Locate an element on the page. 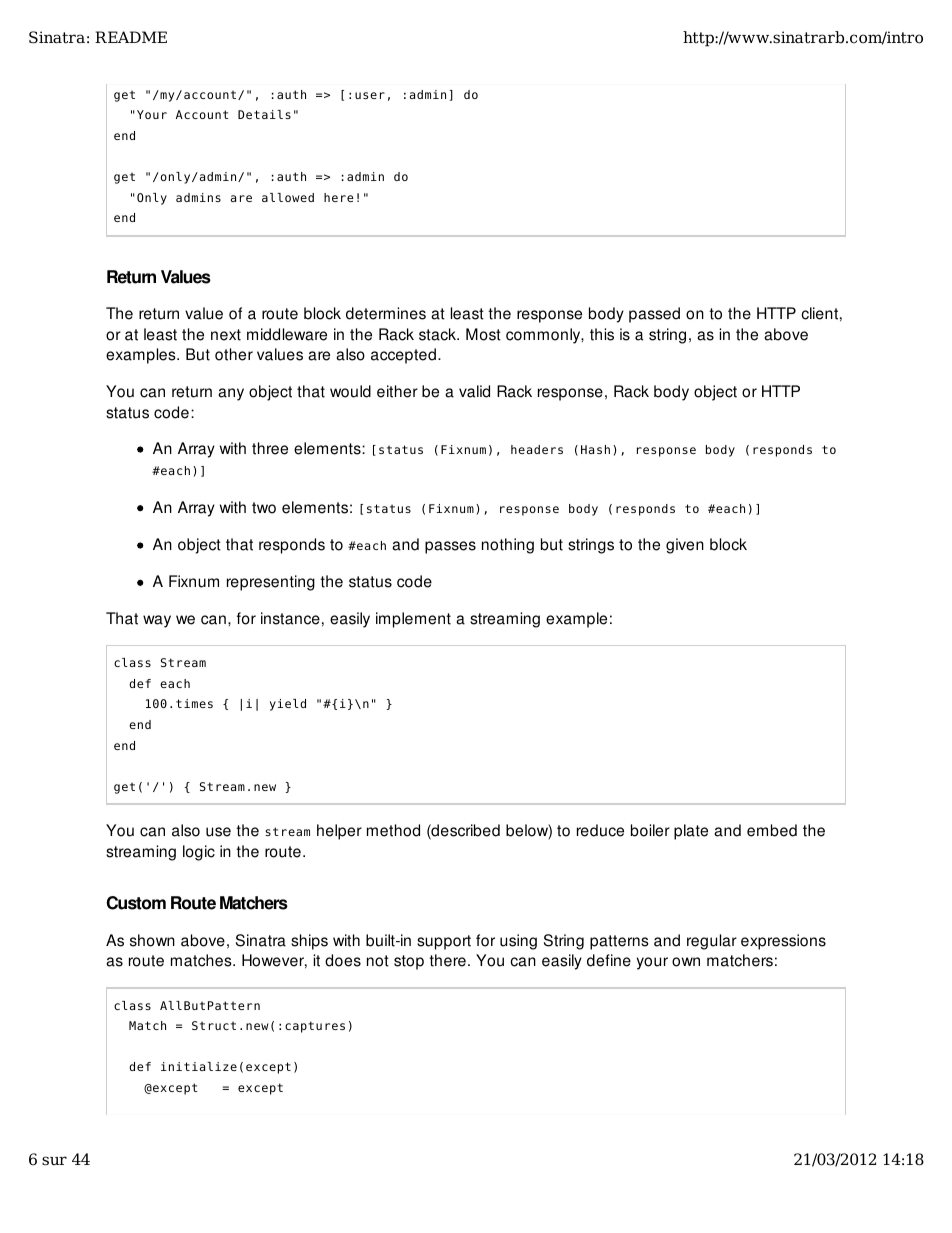  given is located at coordinates (685, 546).
